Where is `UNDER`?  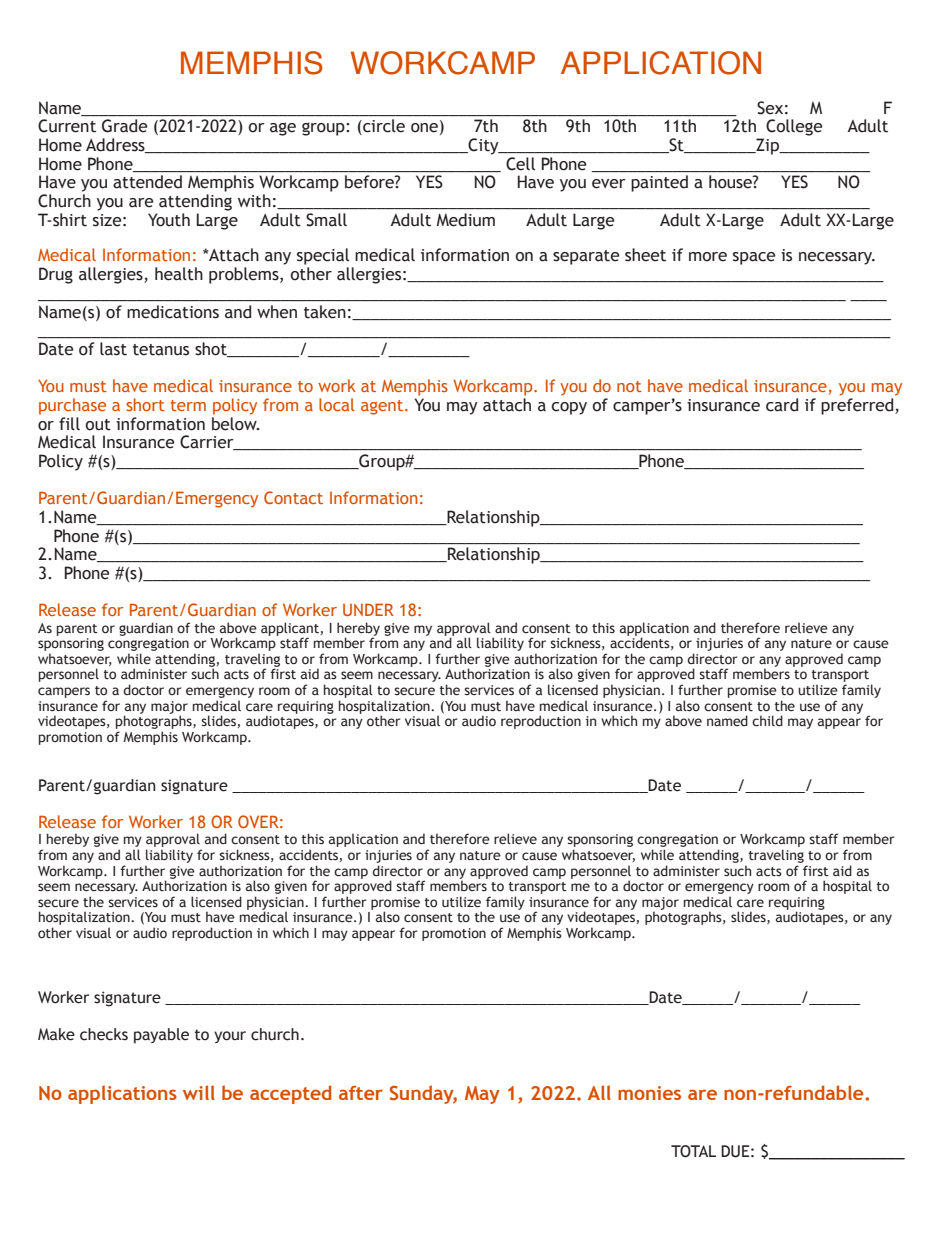
UNDER is located at coordinates (368, 609).
